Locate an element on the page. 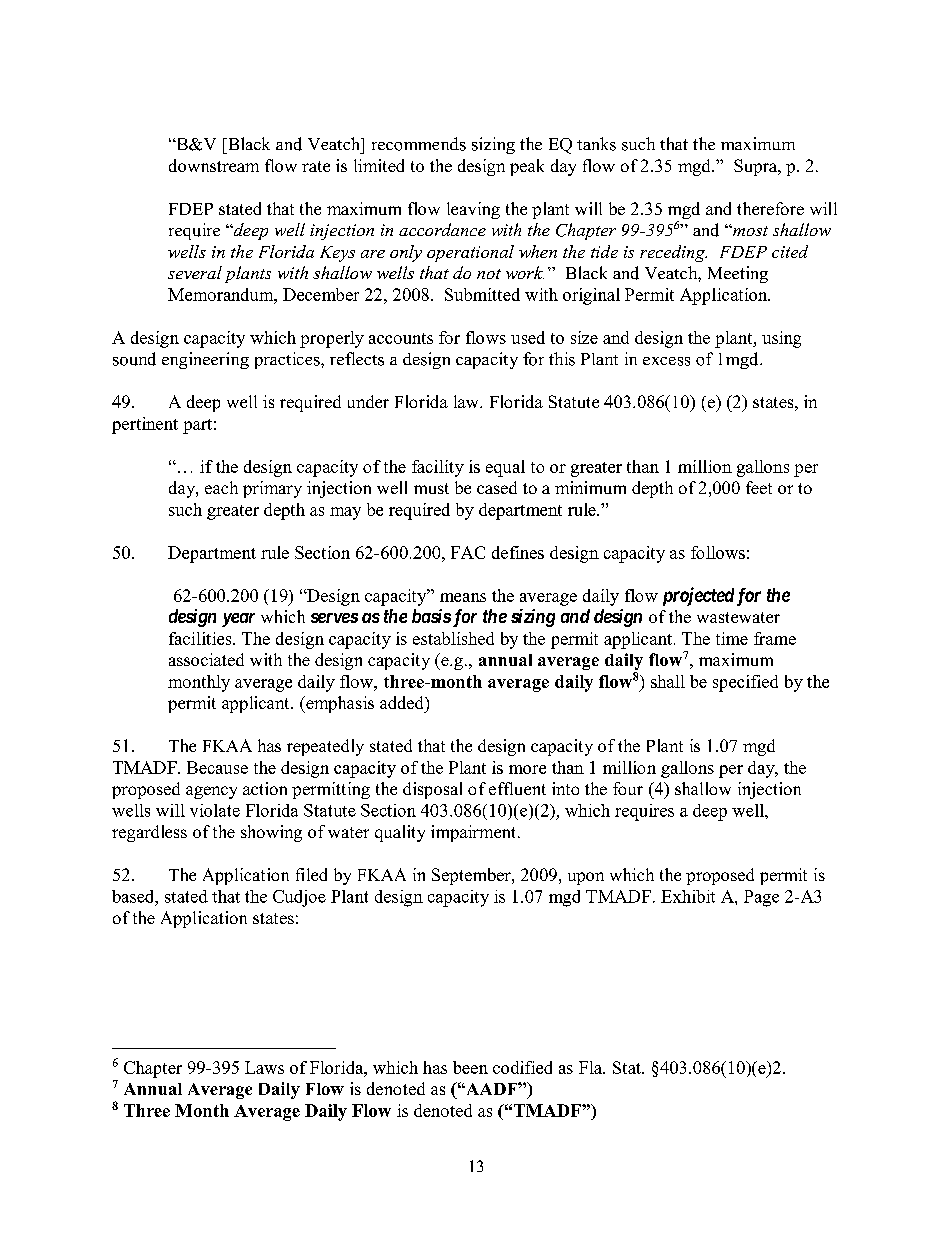 The image size is (952, 1233). Because is located at coordinates (217, 767).
